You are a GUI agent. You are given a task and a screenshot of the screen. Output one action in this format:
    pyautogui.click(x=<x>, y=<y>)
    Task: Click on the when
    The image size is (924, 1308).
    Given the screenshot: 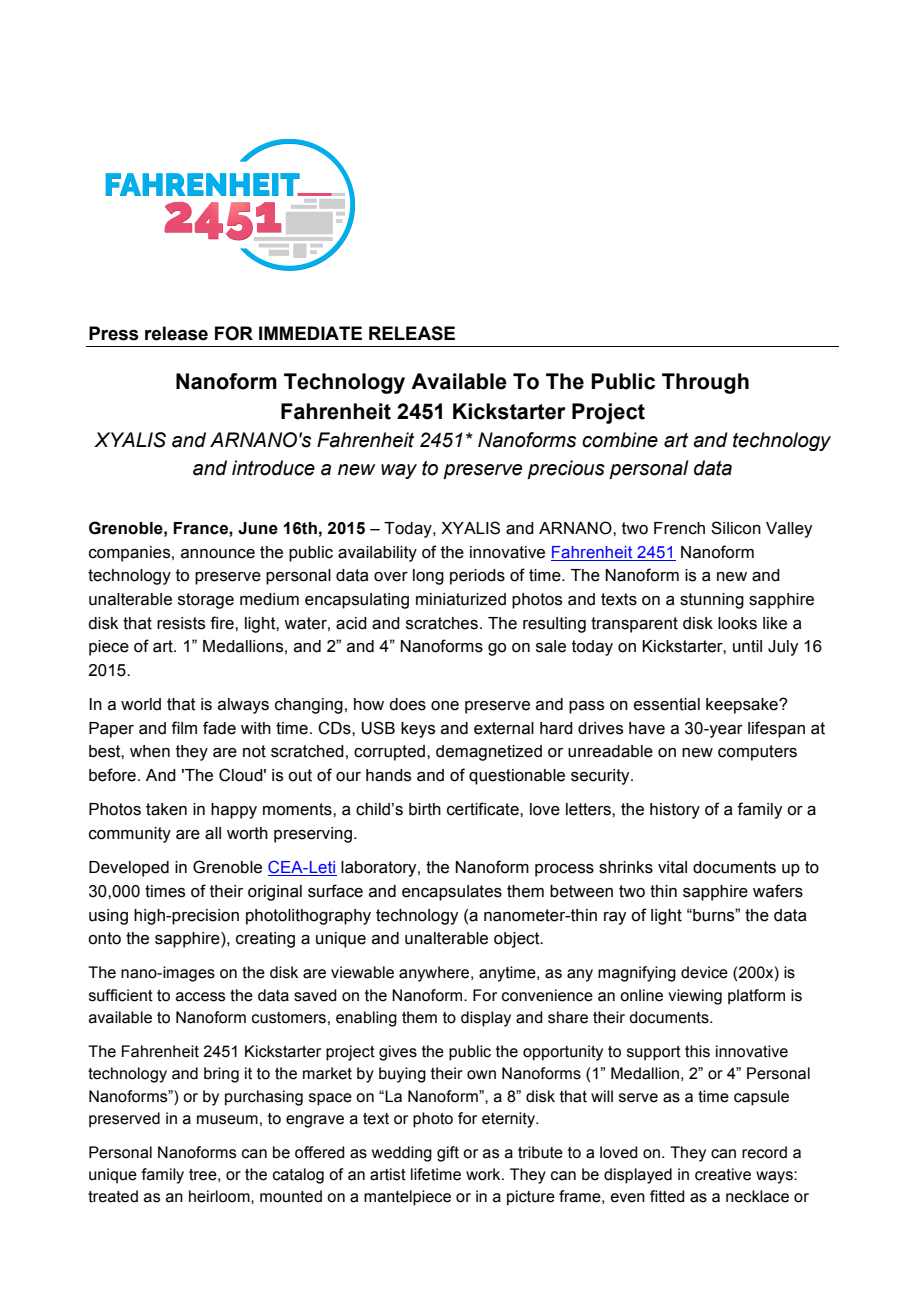 What is the action you would take?
    pyautogui.click(x=150, y=751)
